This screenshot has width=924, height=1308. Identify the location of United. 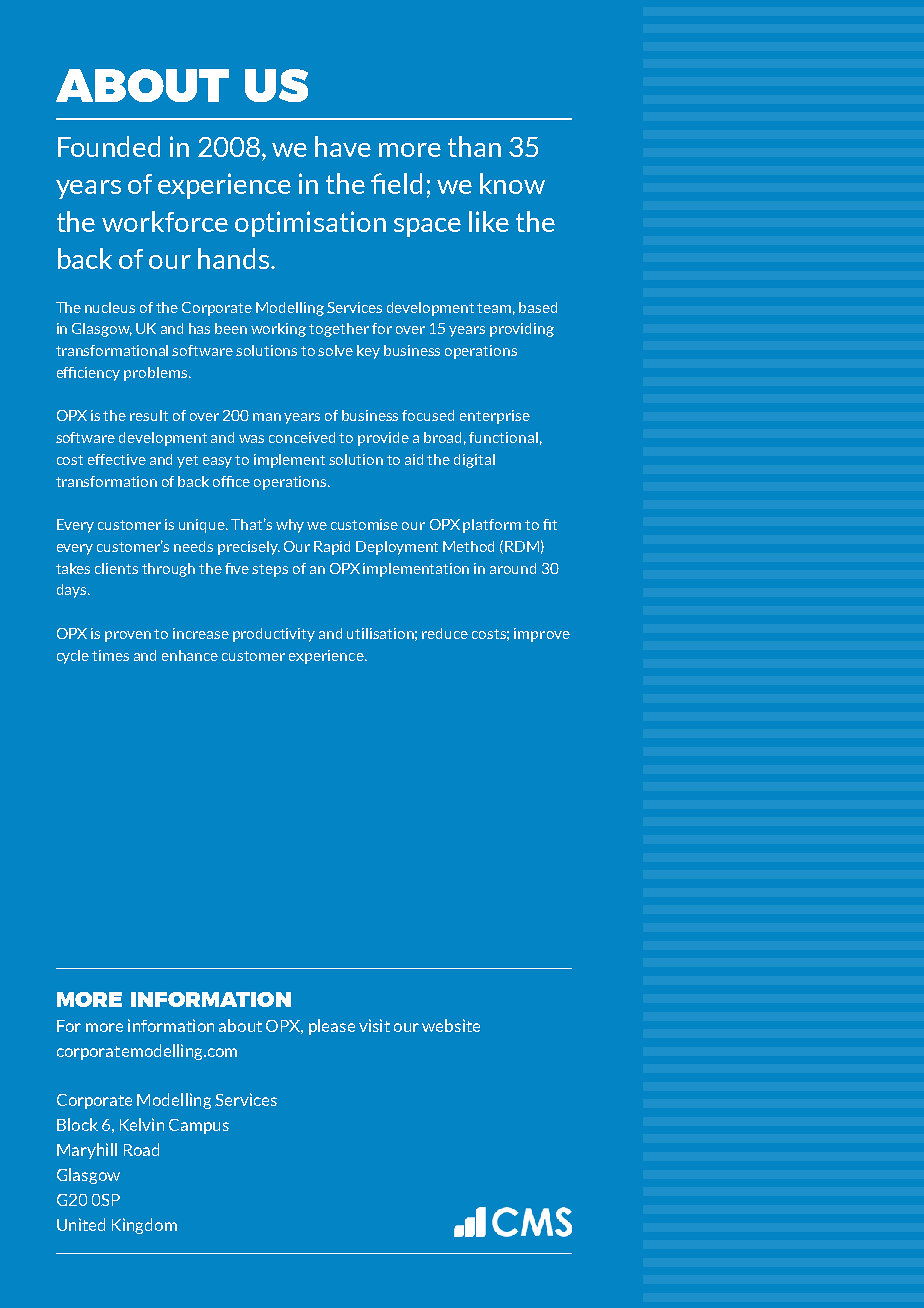
(81, 1224).
